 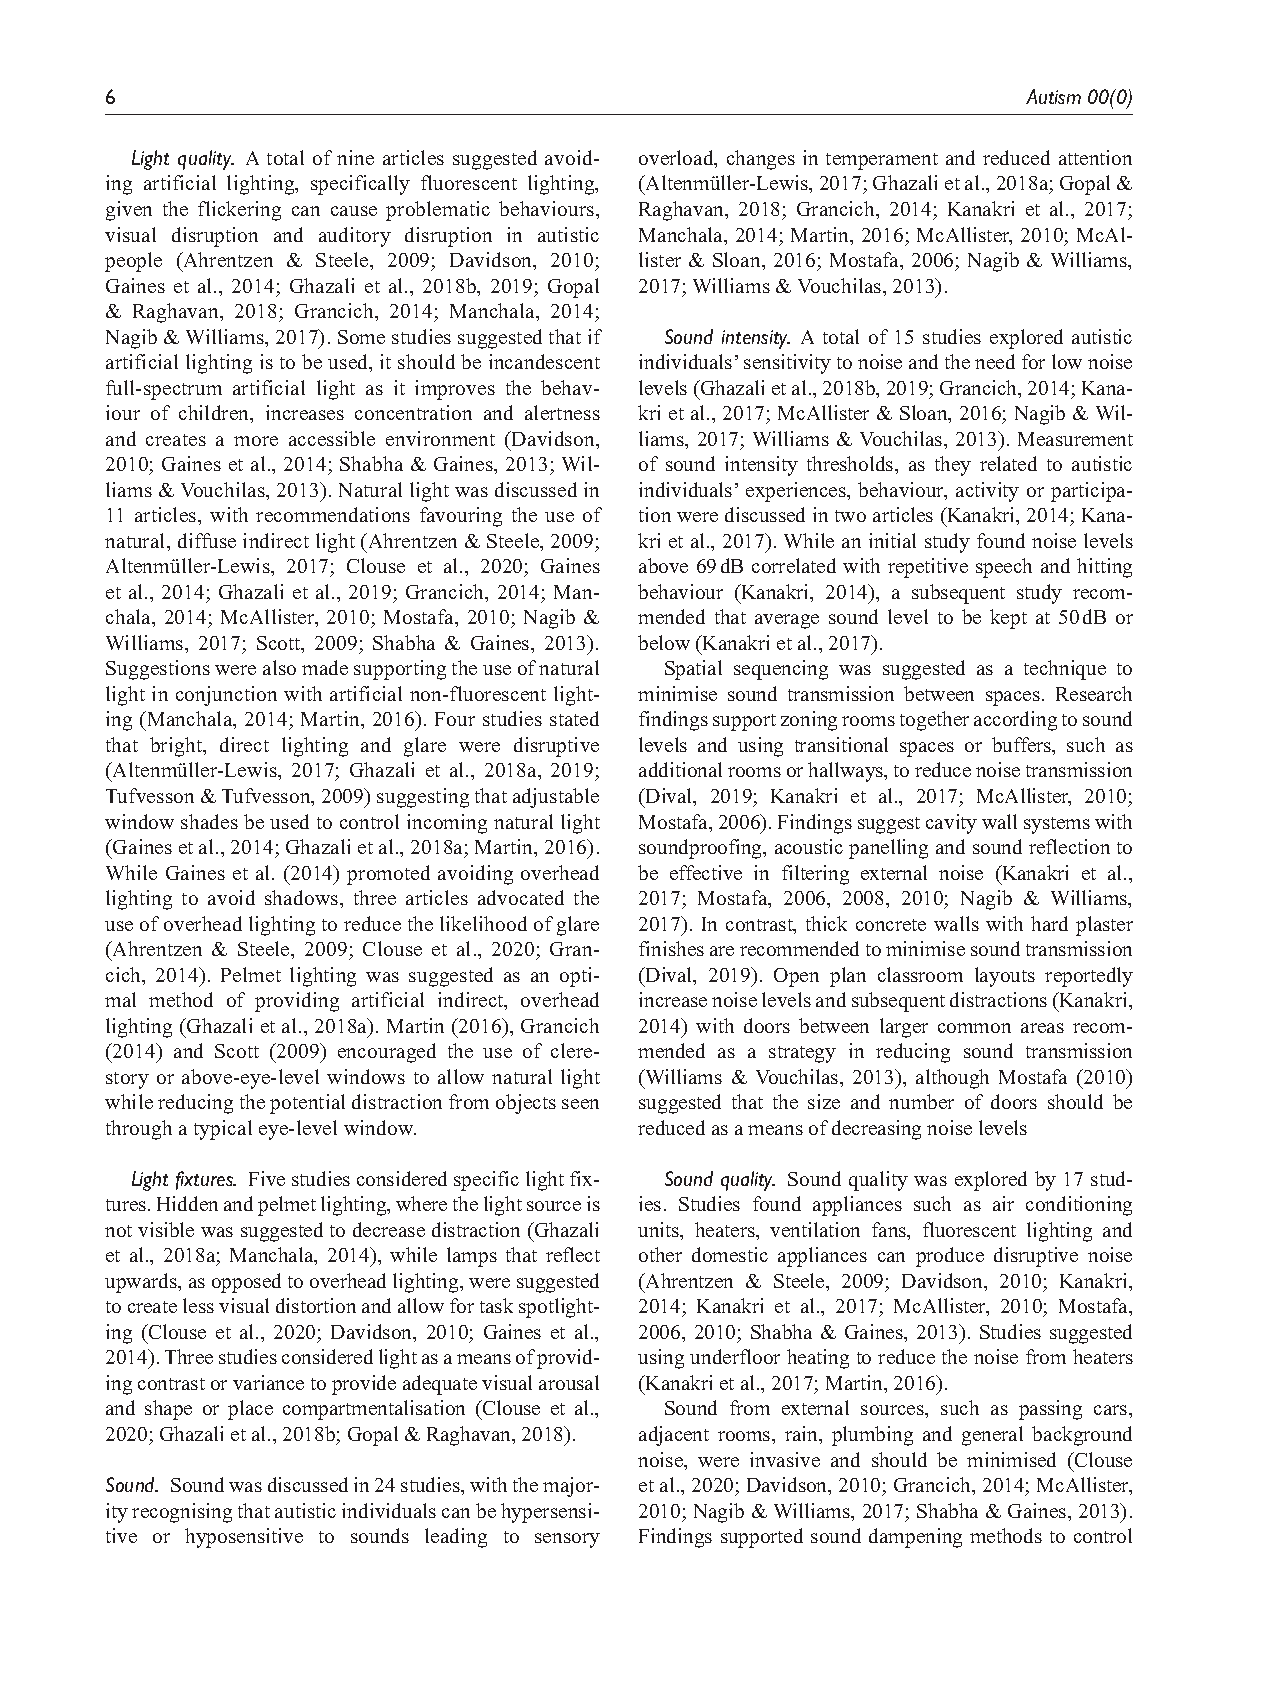 I want to click on place, so click(x=250, y=1410).
